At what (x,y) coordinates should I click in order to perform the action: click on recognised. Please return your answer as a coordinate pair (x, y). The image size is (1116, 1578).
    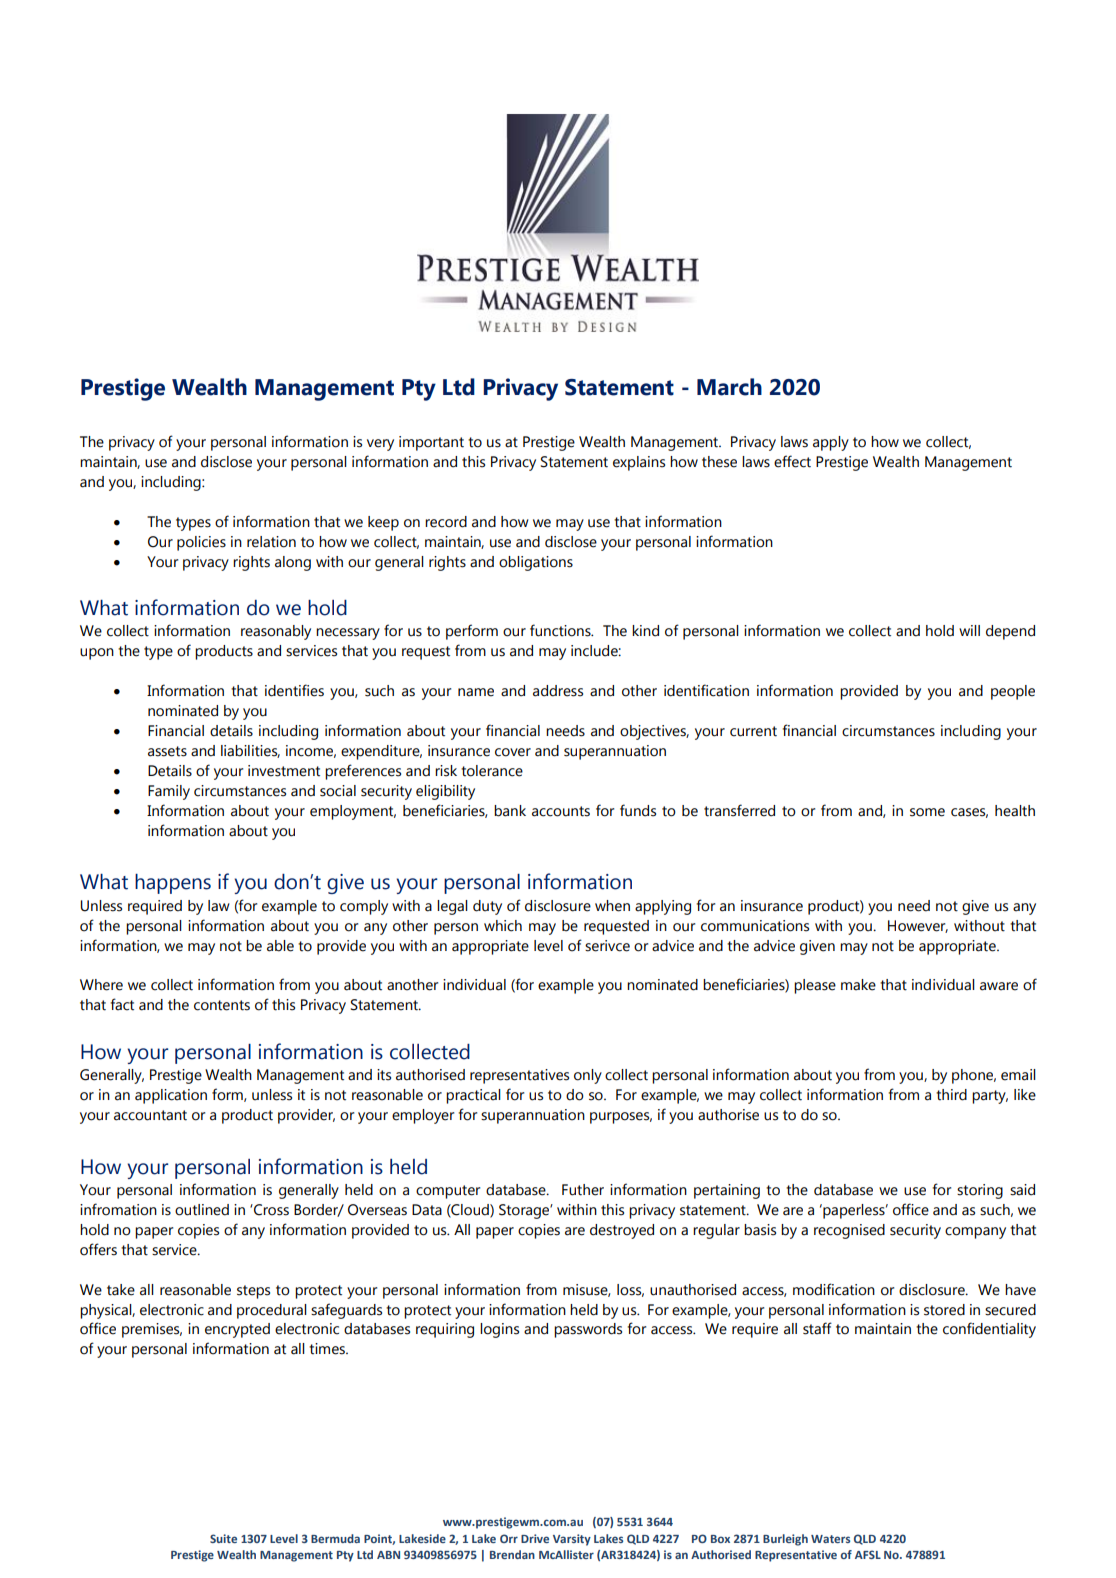
    Looking at the image, I should click on (849, 1231).
